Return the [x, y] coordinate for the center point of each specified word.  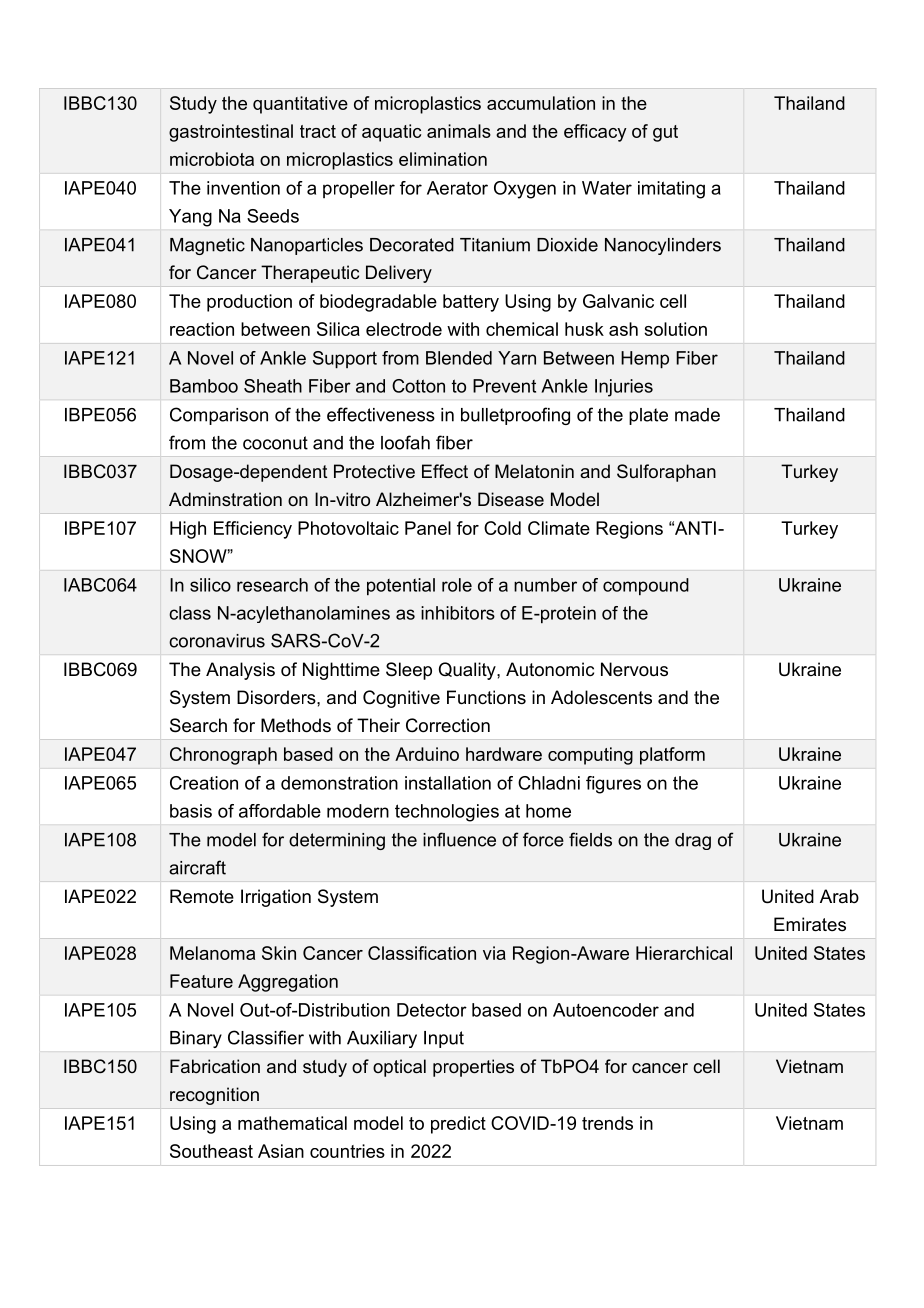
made [697, 415]
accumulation [541, 103]
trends [607, 1123]
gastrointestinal [231, 133]
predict [458, 1125]
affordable [280, 811]
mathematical [292, 1123]
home [548, 811]
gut [665, 133]
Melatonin [534, 471]
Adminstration [225, 499]
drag [693, 841]
